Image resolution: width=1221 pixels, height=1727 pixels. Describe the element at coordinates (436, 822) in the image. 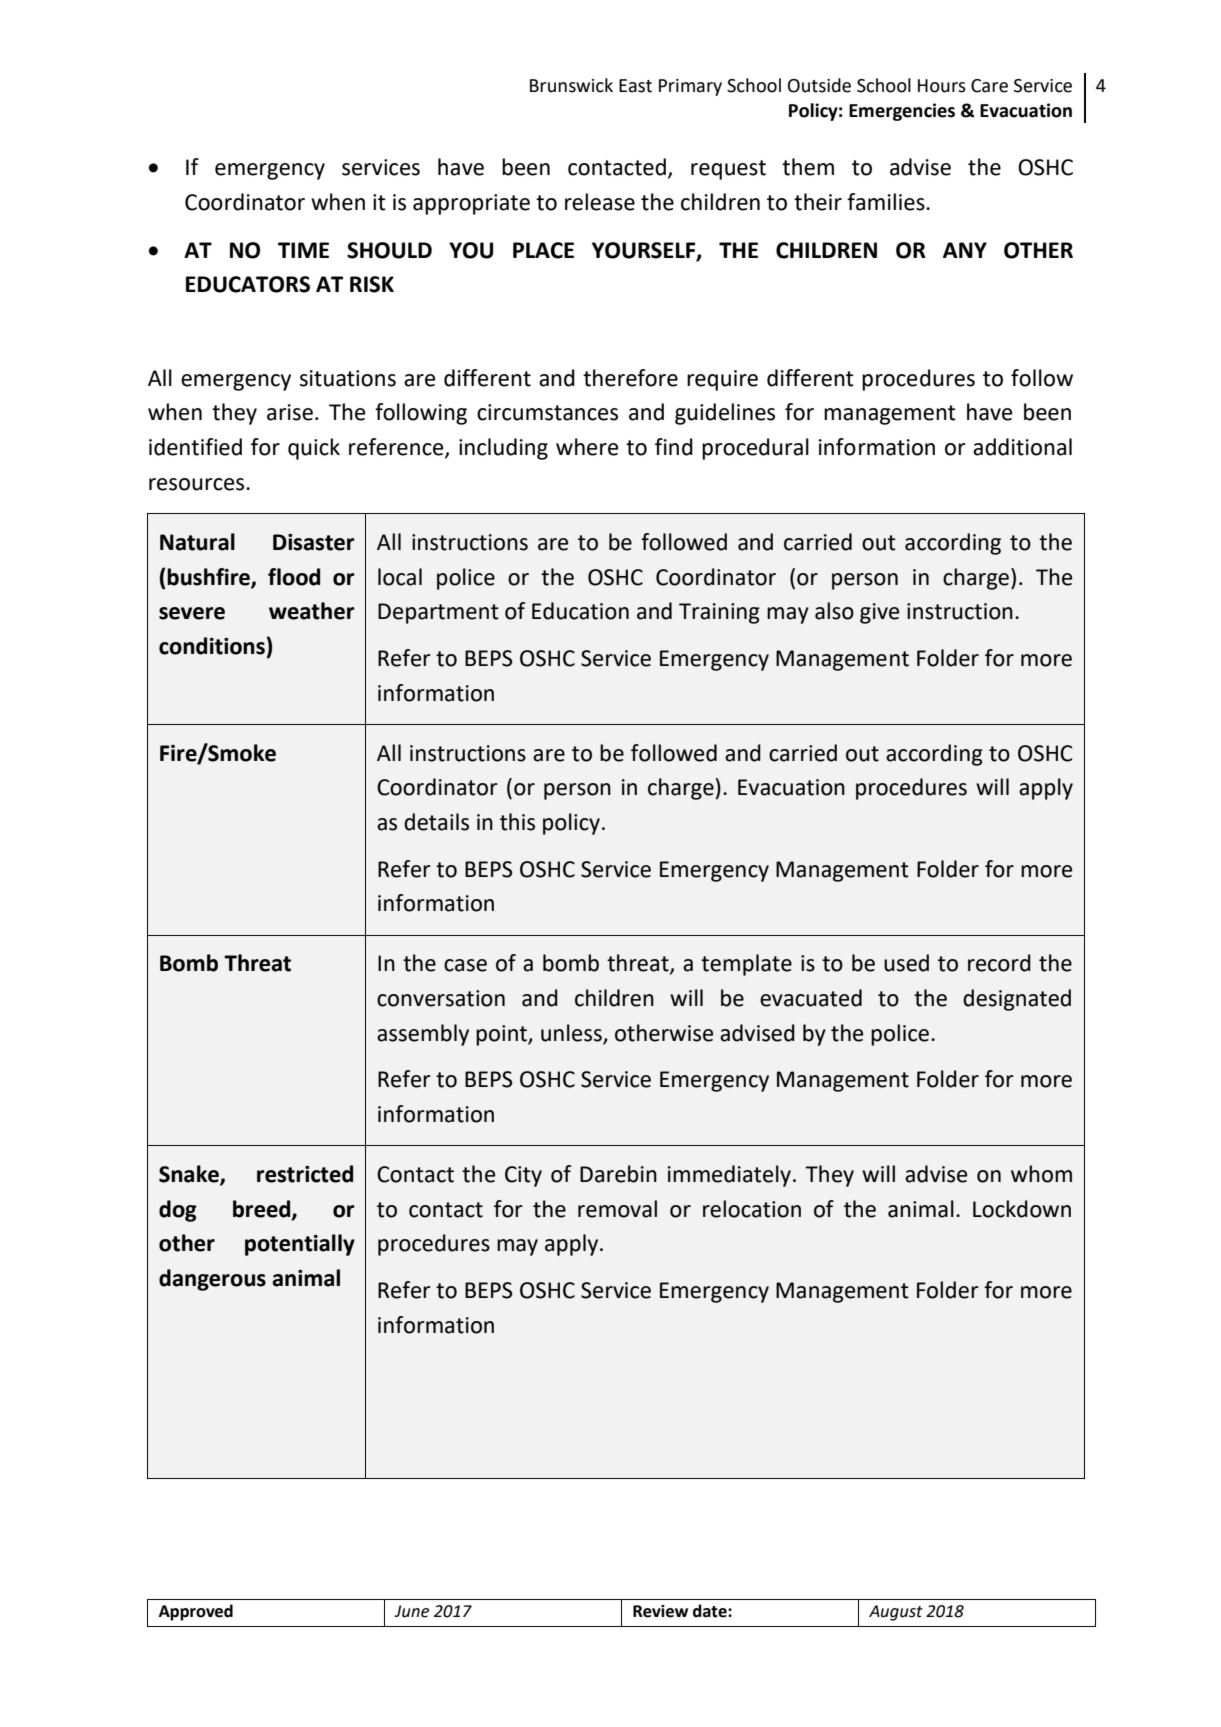

I see `details` at that location.
